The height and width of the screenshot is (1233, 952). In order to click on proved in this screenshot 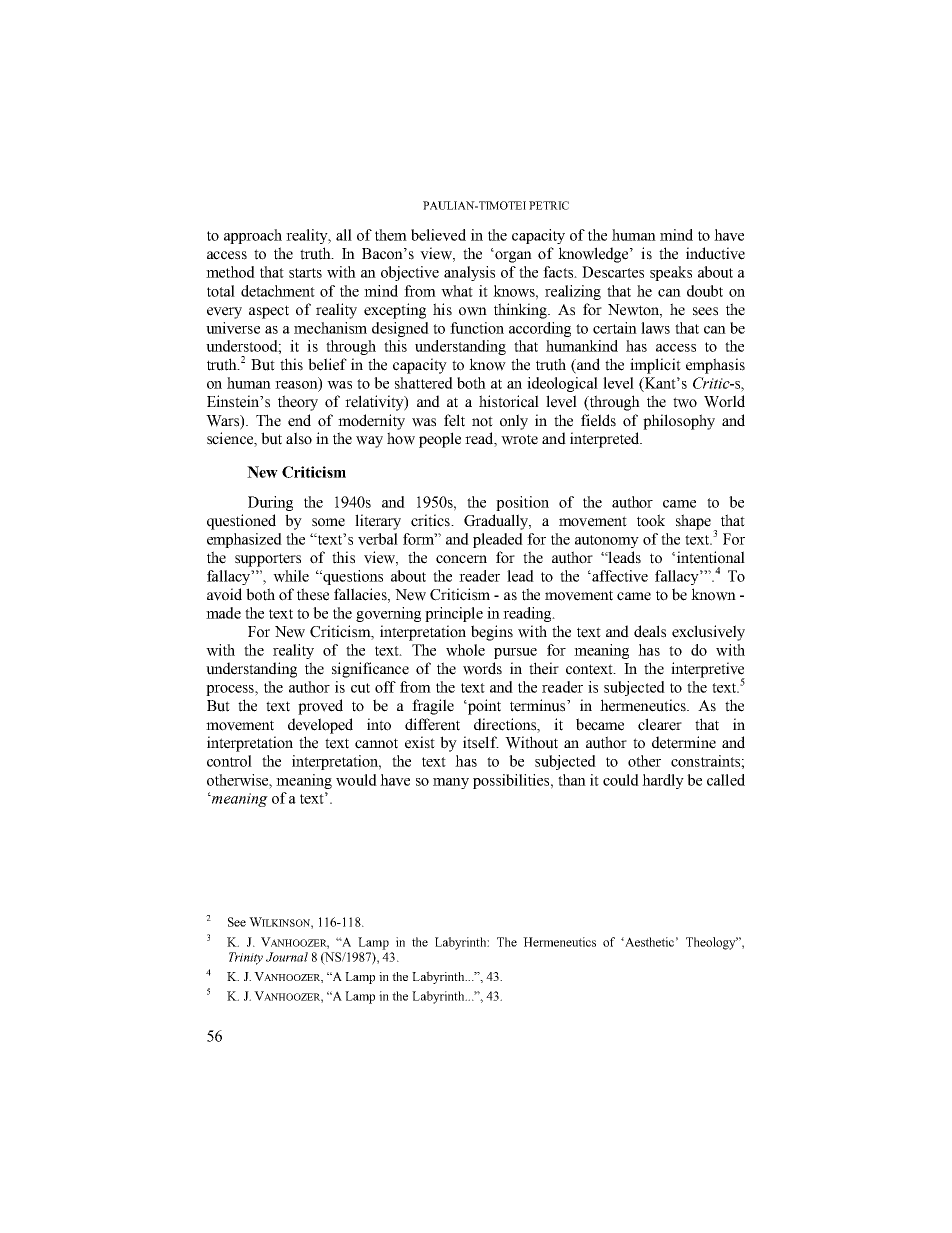, I will do `click(320, 707)`.
